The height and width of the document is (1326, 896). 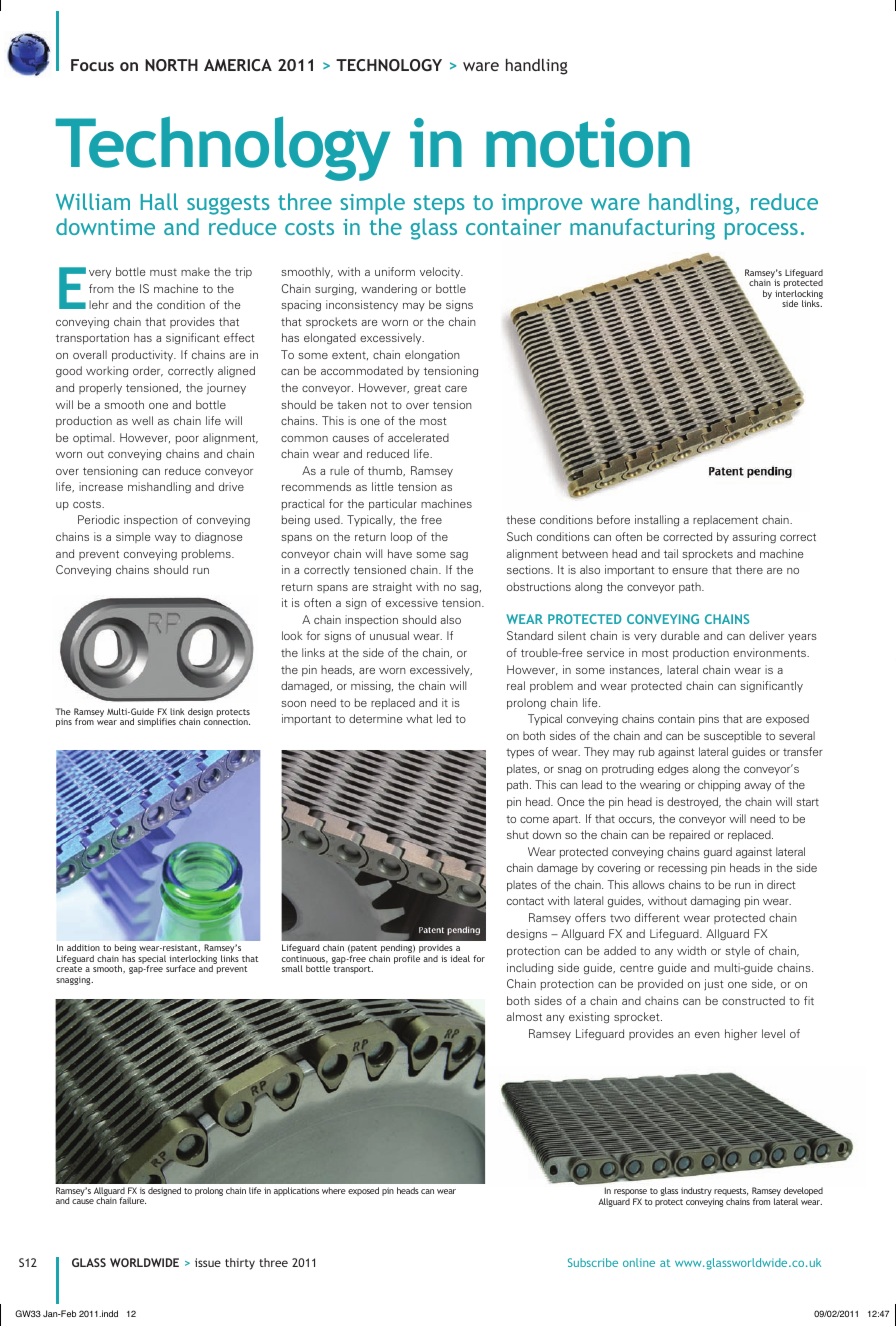 I want to click on requests, so click(x=730, y=1193).
